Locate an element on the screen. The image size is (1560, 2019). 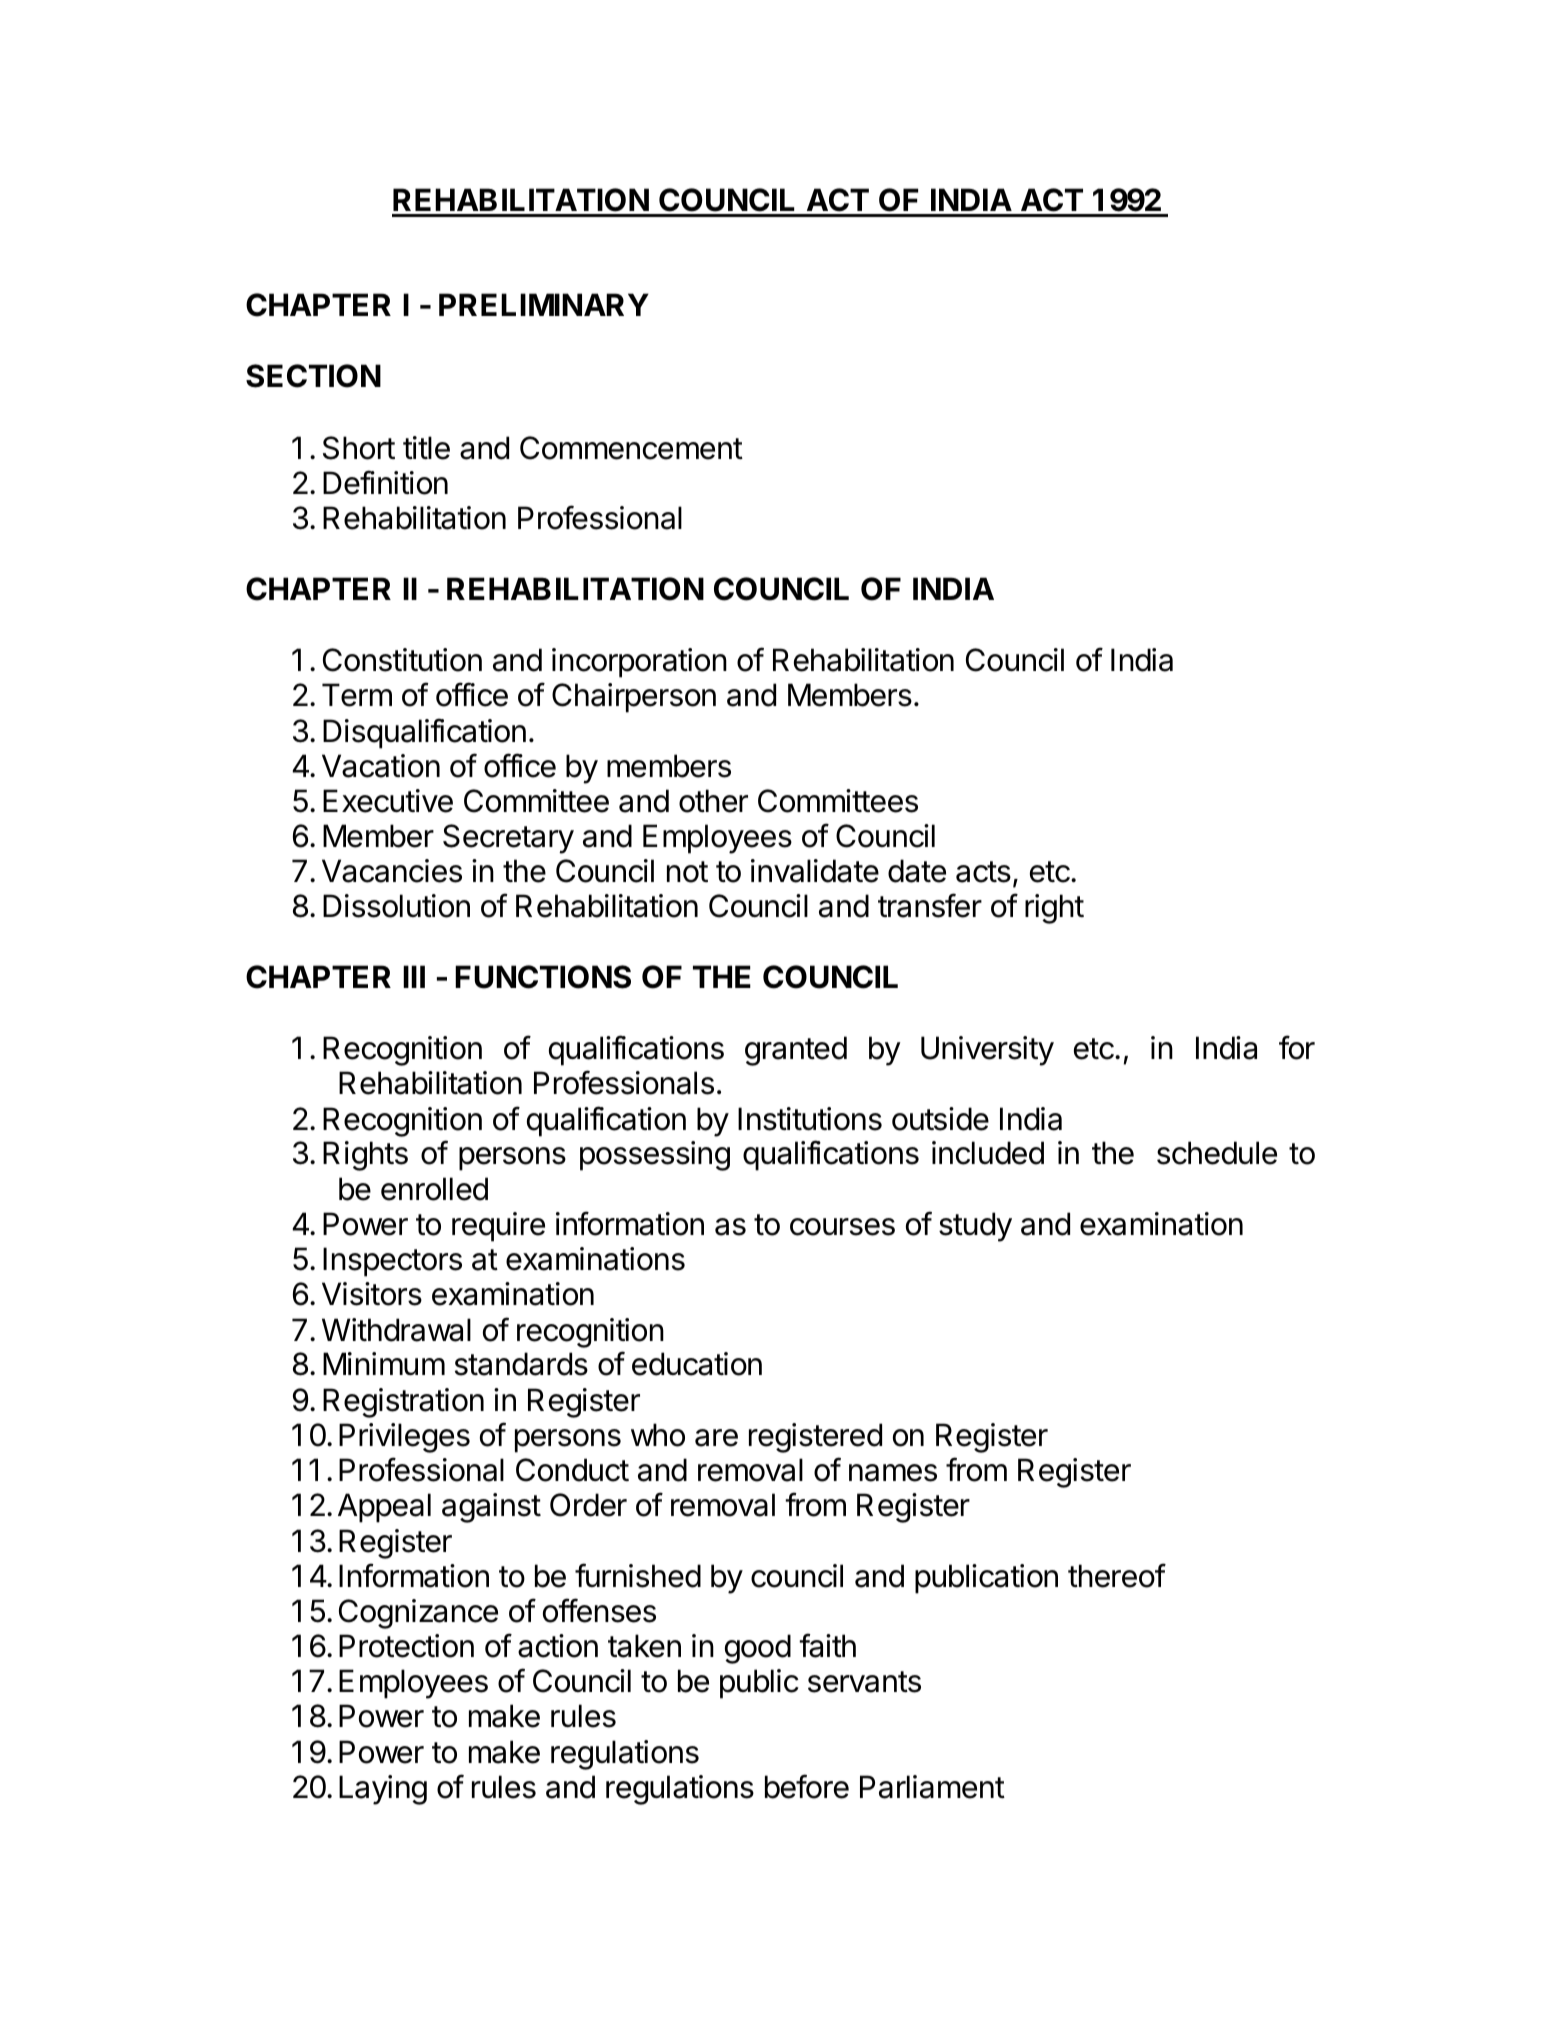
Secretary is located at coordinates (508, 839).
